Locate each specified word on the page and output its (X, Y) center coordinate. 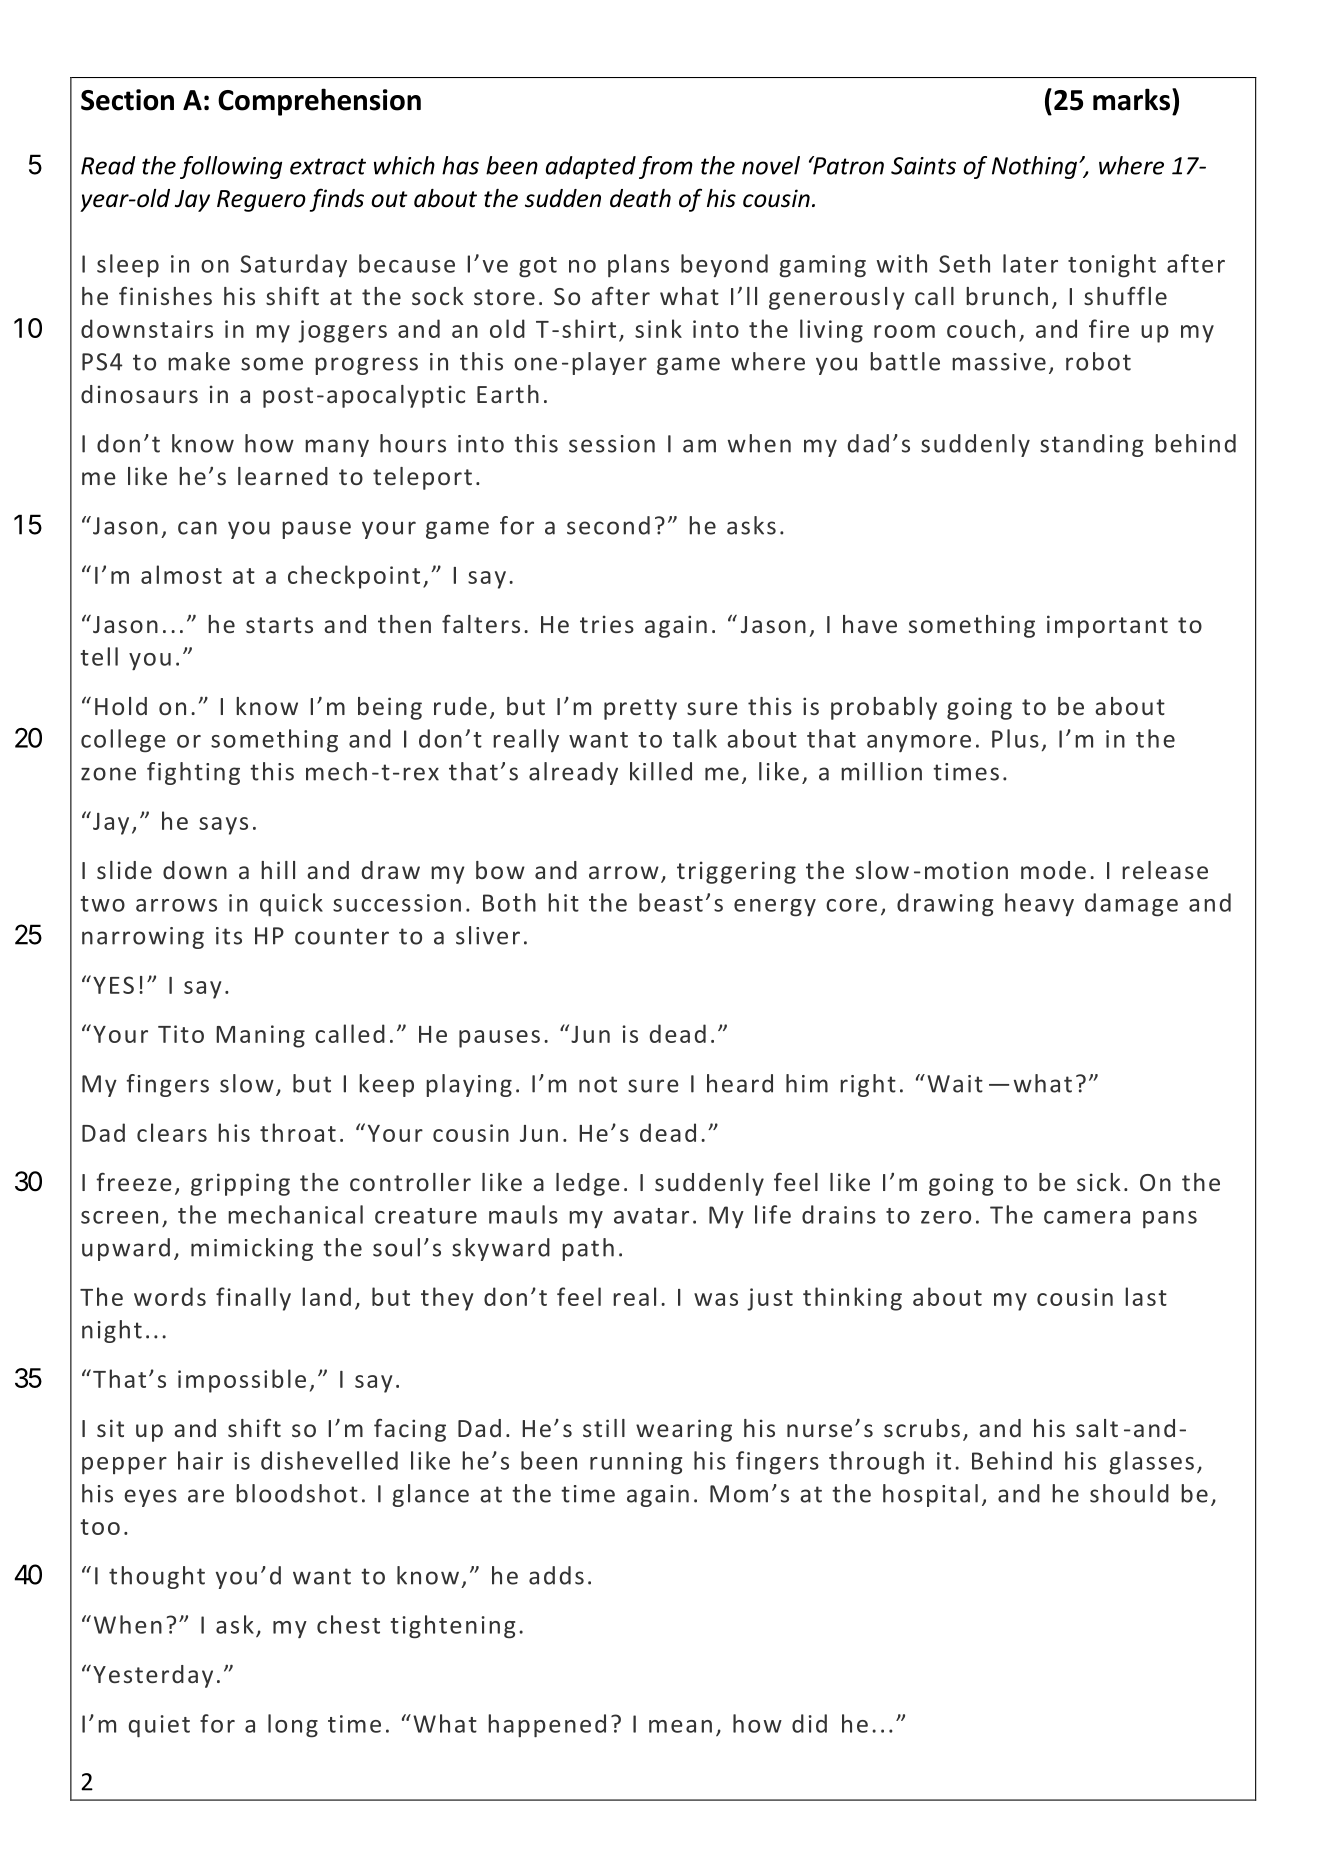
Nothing (1034, 167)
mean (680, 1726)
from (666, 167)
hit (563, 902)
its (229, 936)
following (231, 167)
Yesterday (153, 1676)
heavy (1039, 904)
